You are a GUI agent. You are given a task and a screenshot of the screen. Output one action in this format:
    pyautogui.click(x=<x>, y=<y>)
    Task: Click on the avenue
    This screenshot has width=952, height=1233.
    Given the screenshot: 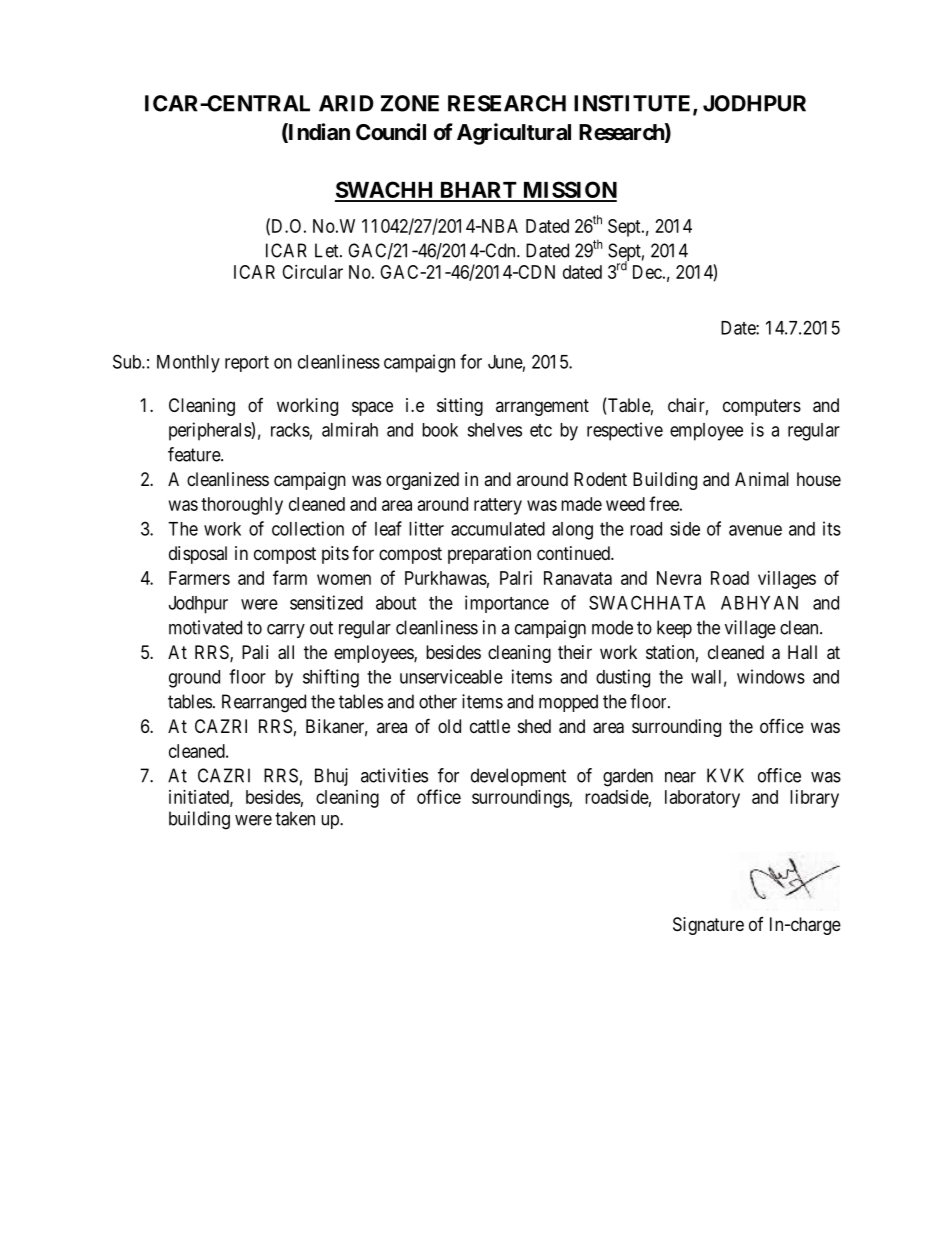 What is the action you would take?
    pyautogui.click(x=755, y=530)
